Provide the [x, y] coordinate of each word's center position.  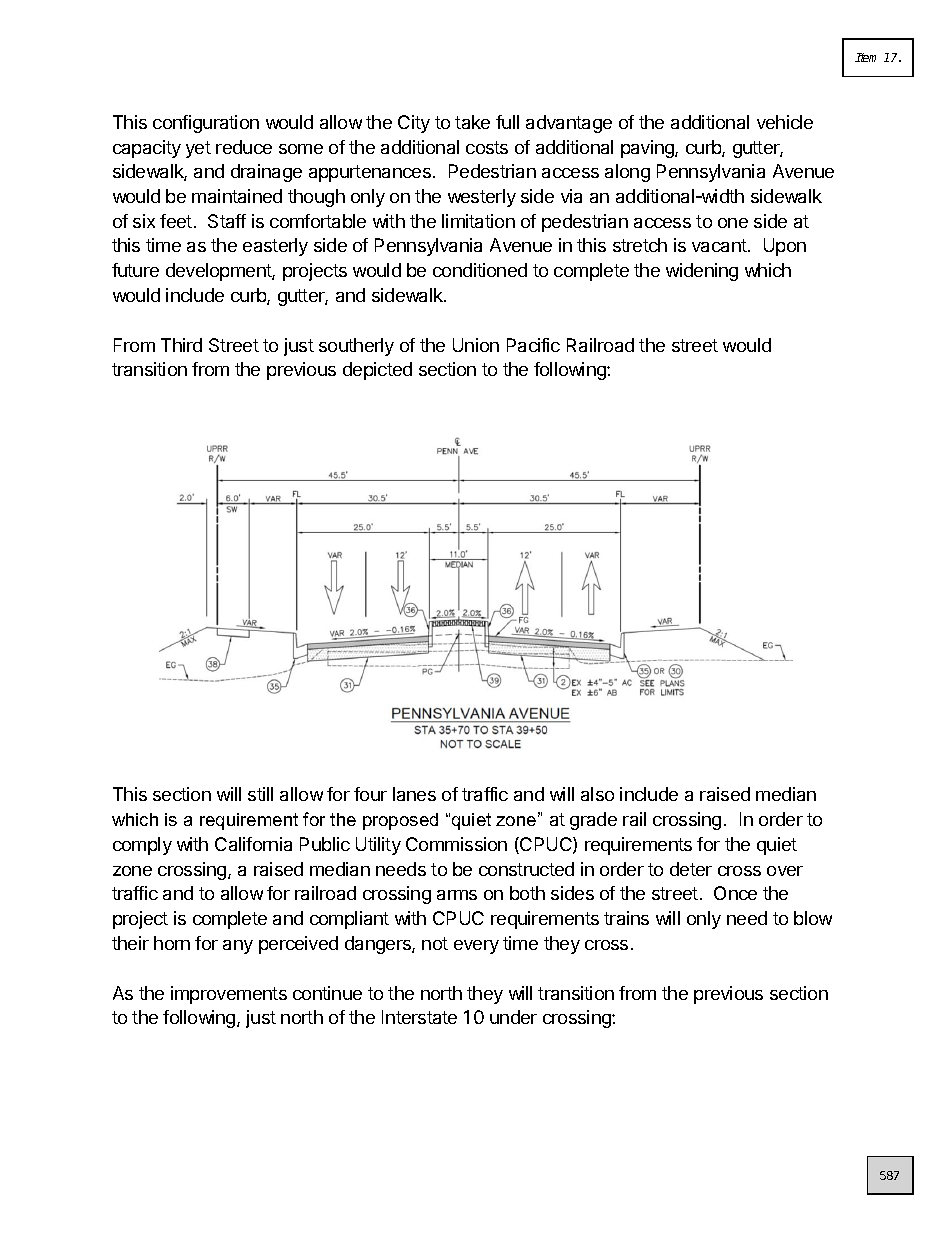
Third [181, 345]
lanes [414, 794]
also [597, 794]
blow [813, 918]
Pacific [533, 345]
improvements [229, 995]
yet [198, 149]
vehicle [785, 122]
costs [487, 147]
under [513, 1017]
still [260, 794]
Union [476, 345]
